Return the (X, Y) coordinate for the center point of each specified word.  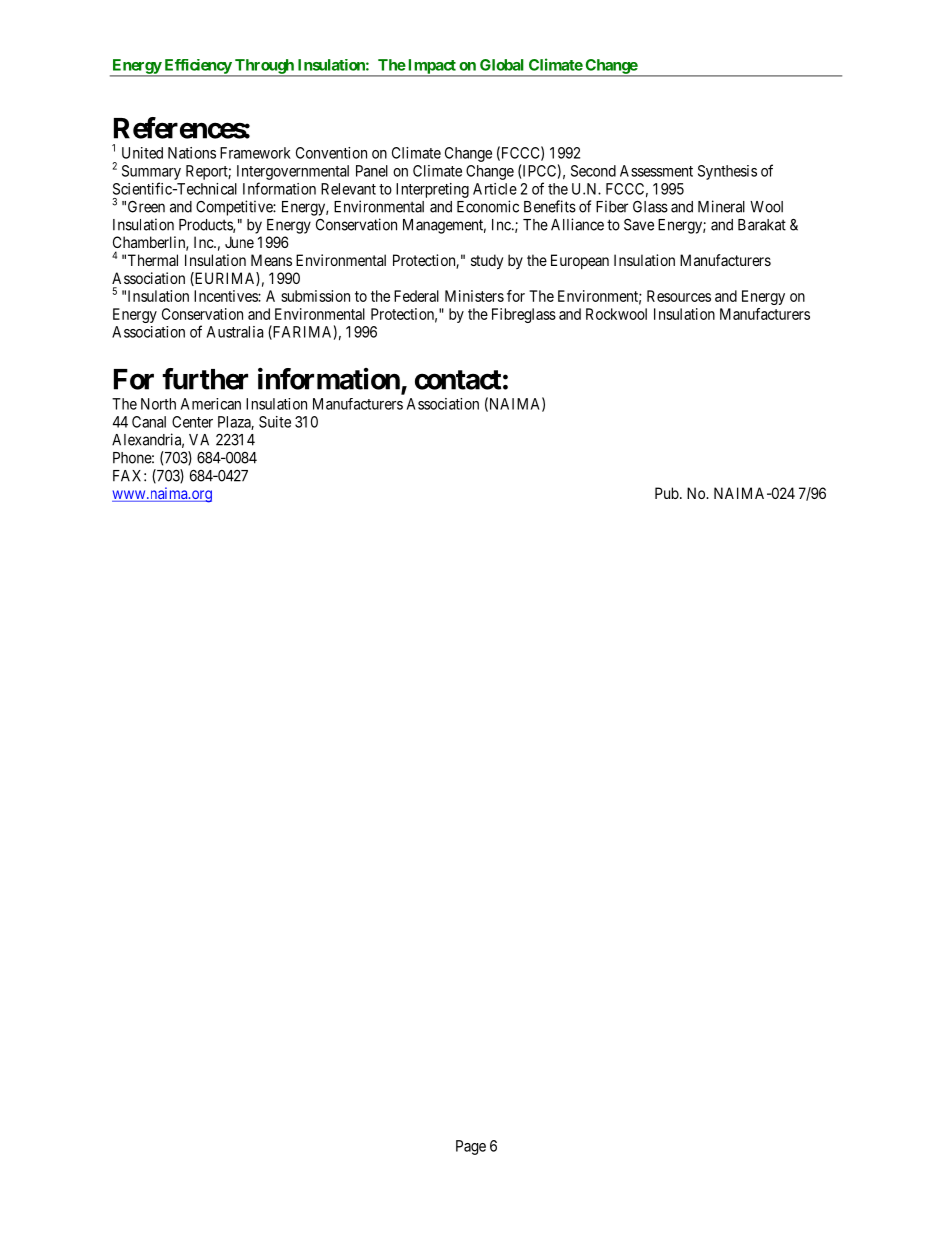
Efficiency (197, 67)
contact (458, 380)
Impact (432, 67)
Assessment (656, 171)
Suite (275, 422)
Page (471, 1147)
